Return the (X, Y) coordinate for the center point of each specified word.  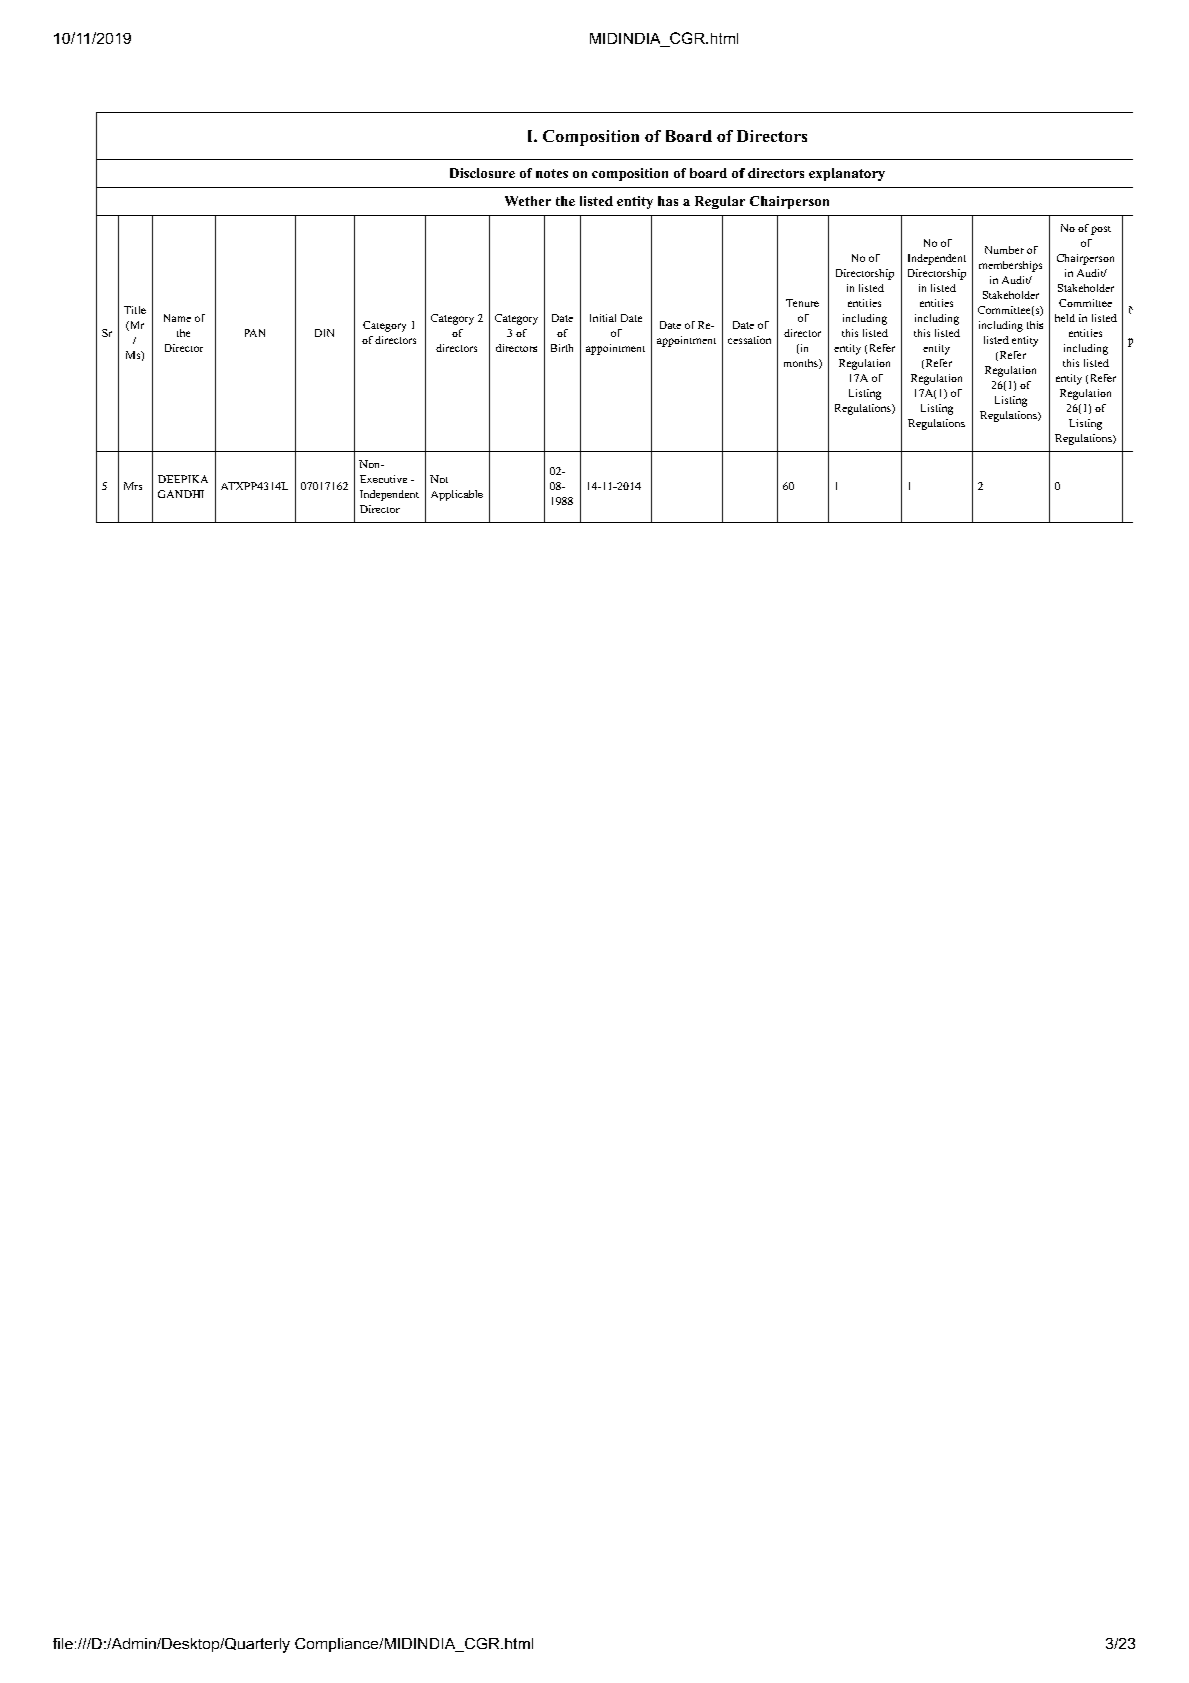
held (1065, 318)
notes (552, 173)
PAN (255, 333)
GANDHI (181, 494)
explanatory (847, 174)
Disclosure (482, 173)
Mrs (133, 486)
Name (177, 318)
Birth (562, 348)
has (668, 201)
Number (1004, 250)
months (802, 364)
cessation (749, 340)
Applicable (457, 495)
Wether (528, 201)
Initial (603, 318)
